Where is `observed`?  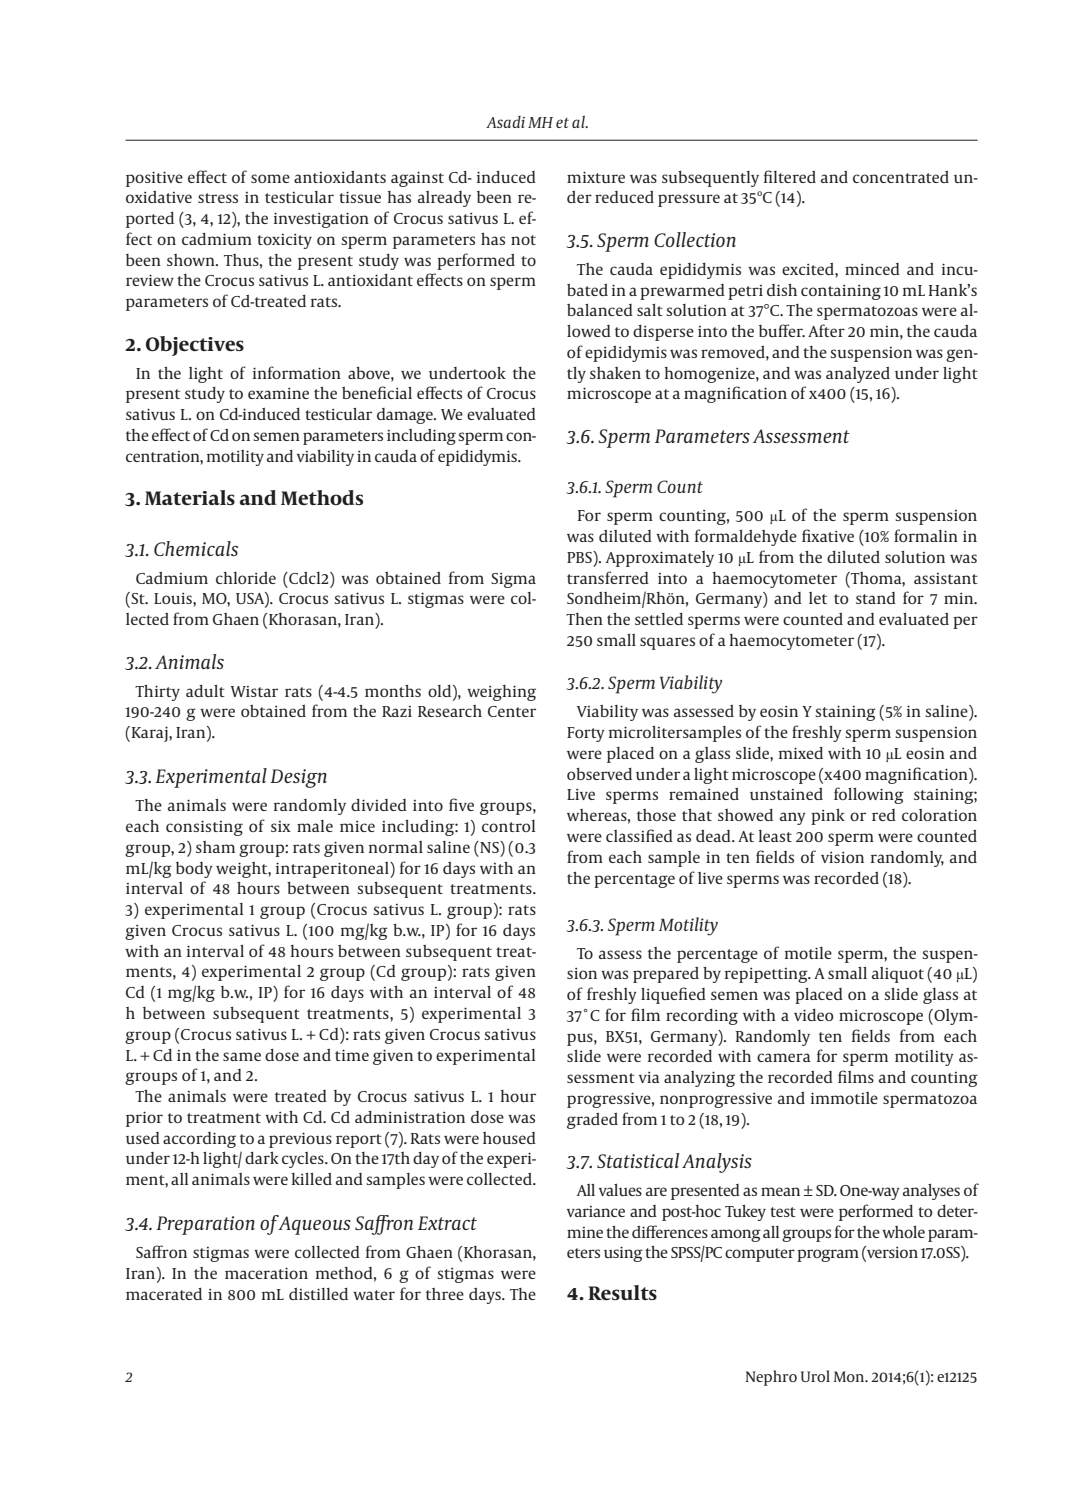 observed is located at coordinates (599, 774).
